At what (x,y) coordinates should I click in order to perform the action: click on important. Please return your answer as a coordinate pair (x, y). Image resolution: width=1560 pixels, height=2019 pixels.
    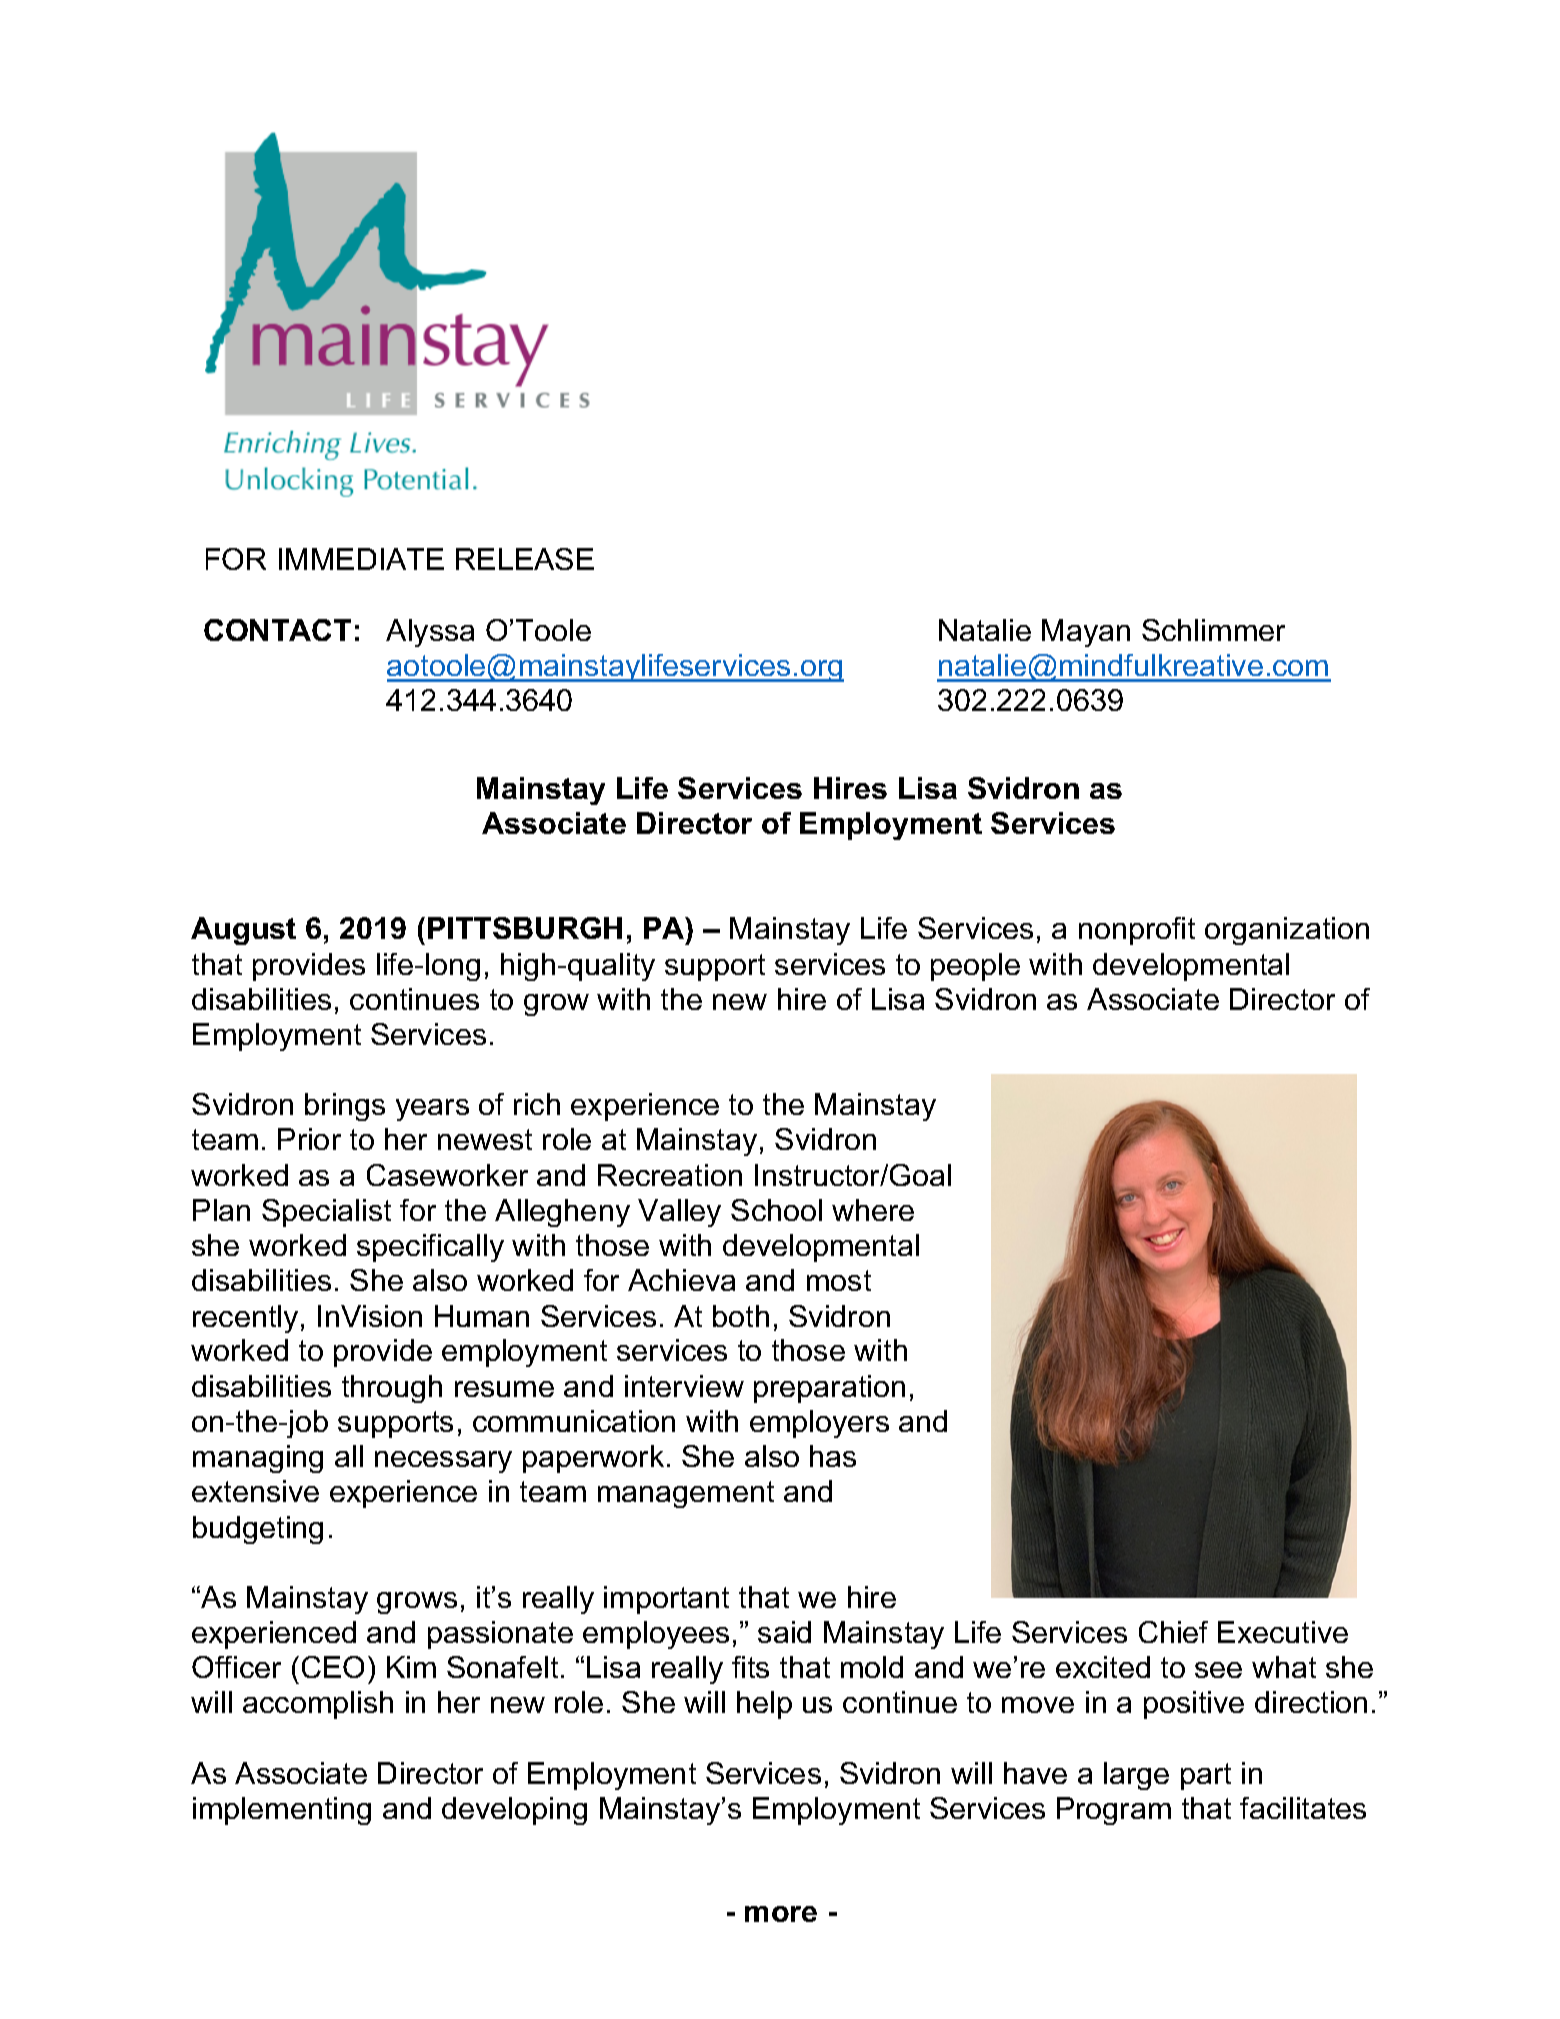
    Looking at the image, I should click on (666, 1600).
